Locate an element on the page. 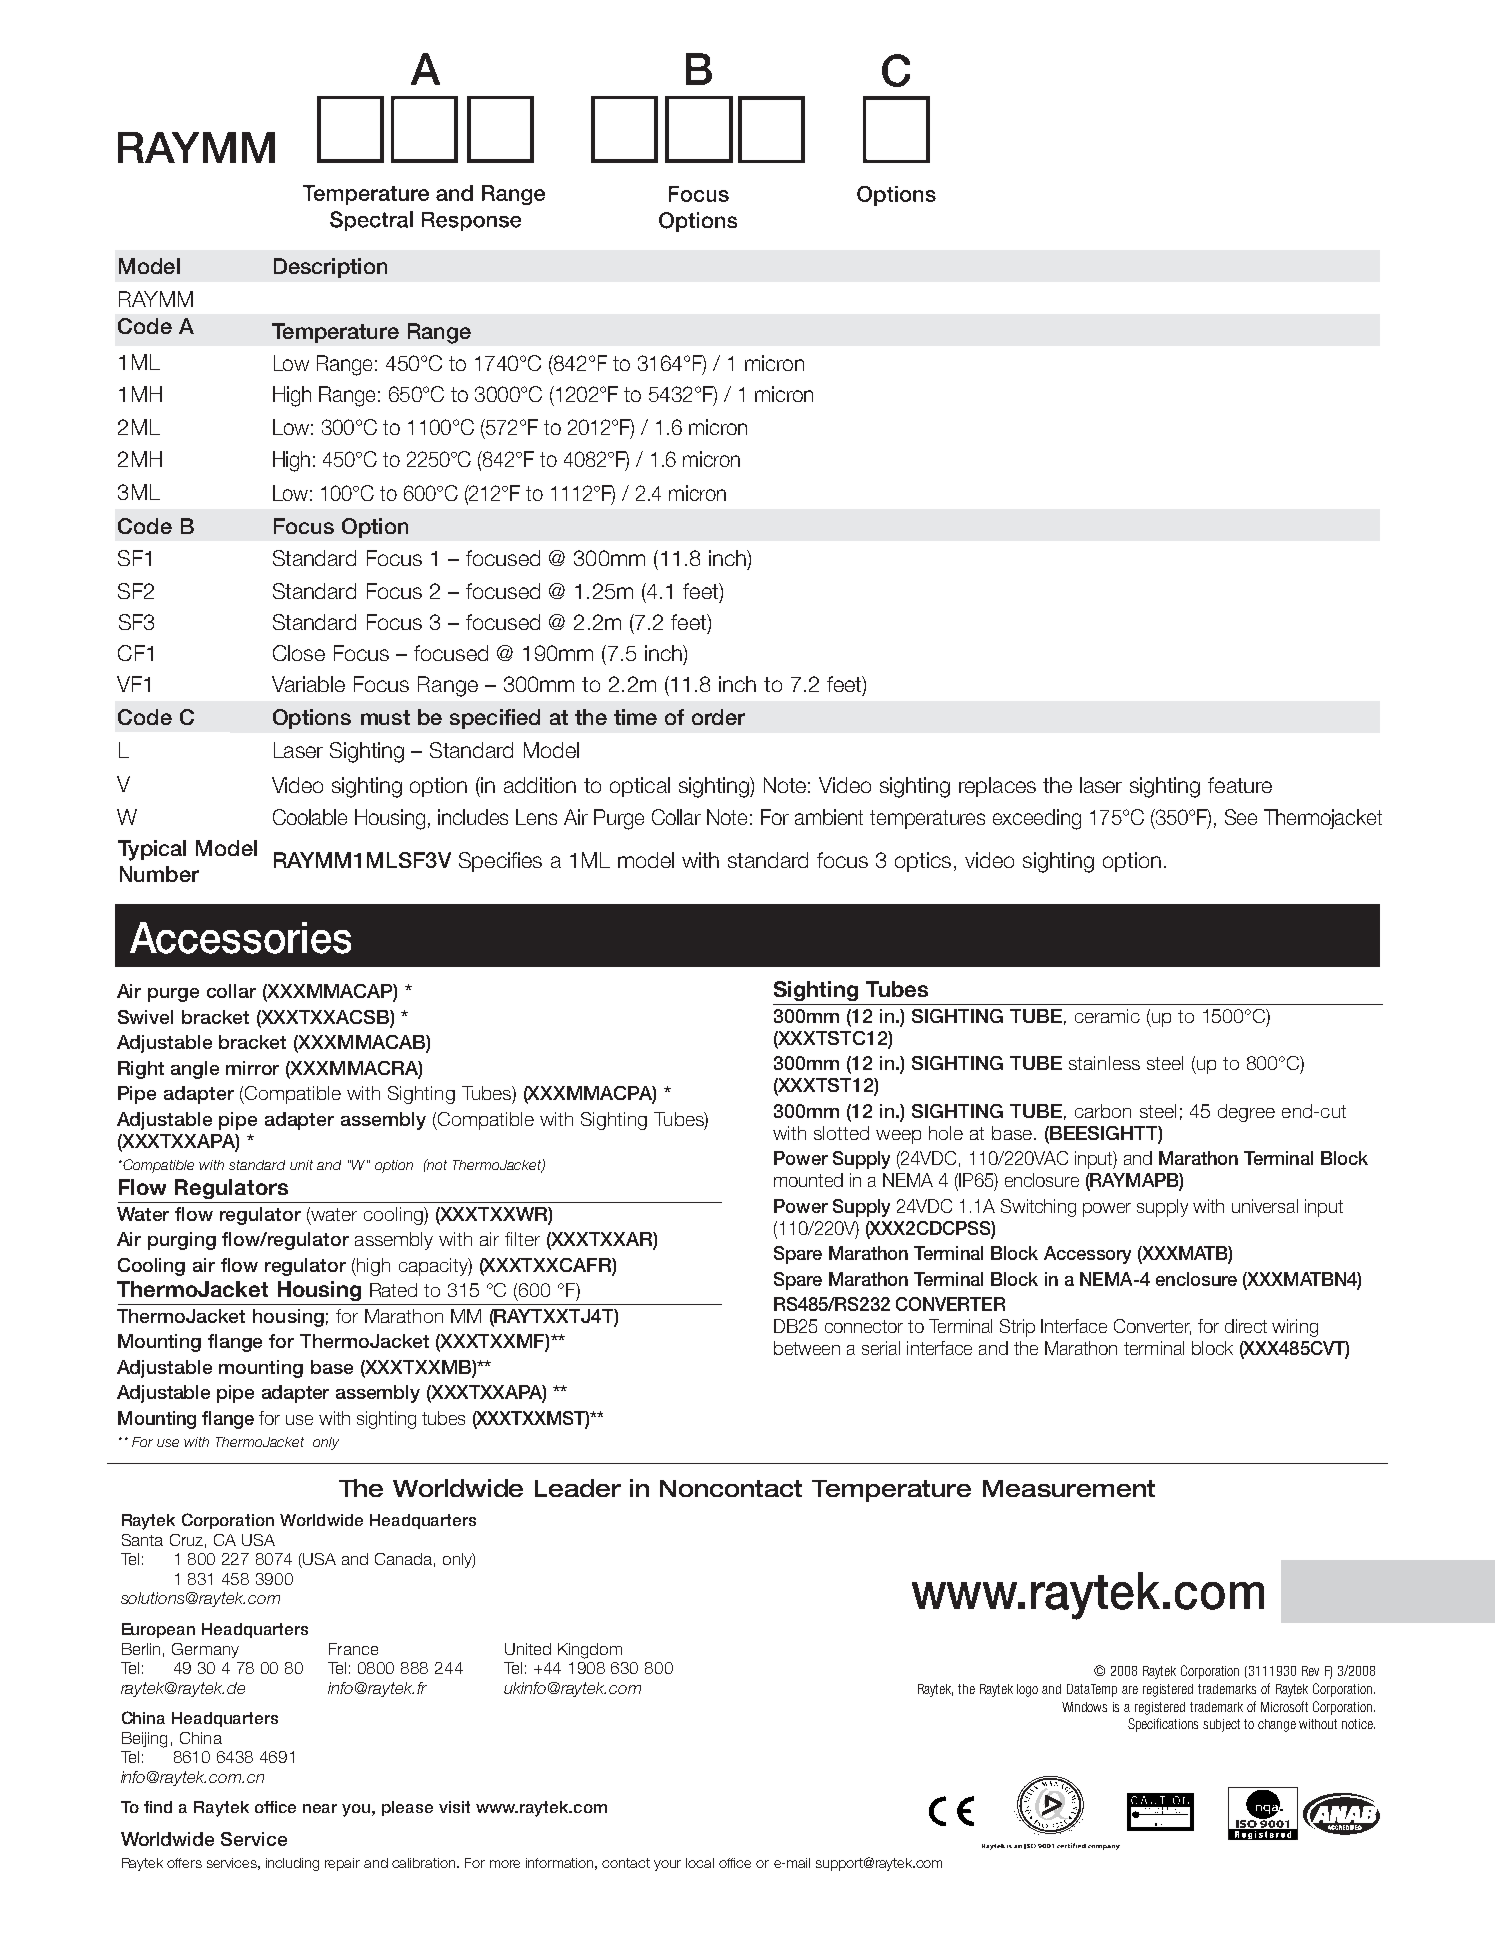 The image size is (1495, 1935). Description is located at coordinates (330, 268).
